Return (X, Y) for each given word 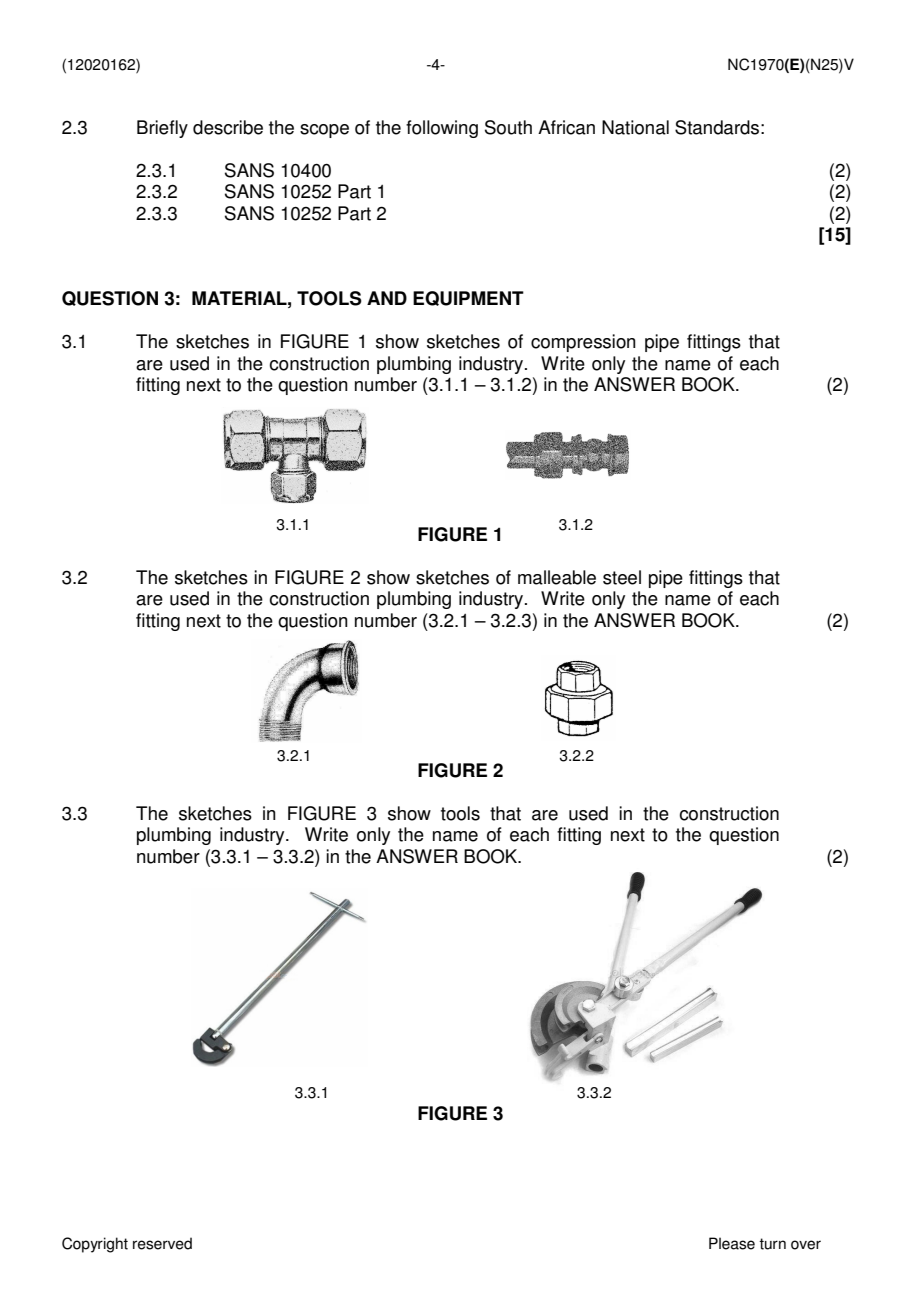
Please (732, 1243)
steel (622, 577)
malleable (557, 577)
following (442, 129)
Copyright (95, 1245)
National (635, 127)
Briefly (162, 129)
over (806, 1245)
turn (772, 1244)
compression (583, 343)
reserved (162, 1243)
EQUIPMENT (468, 298)
